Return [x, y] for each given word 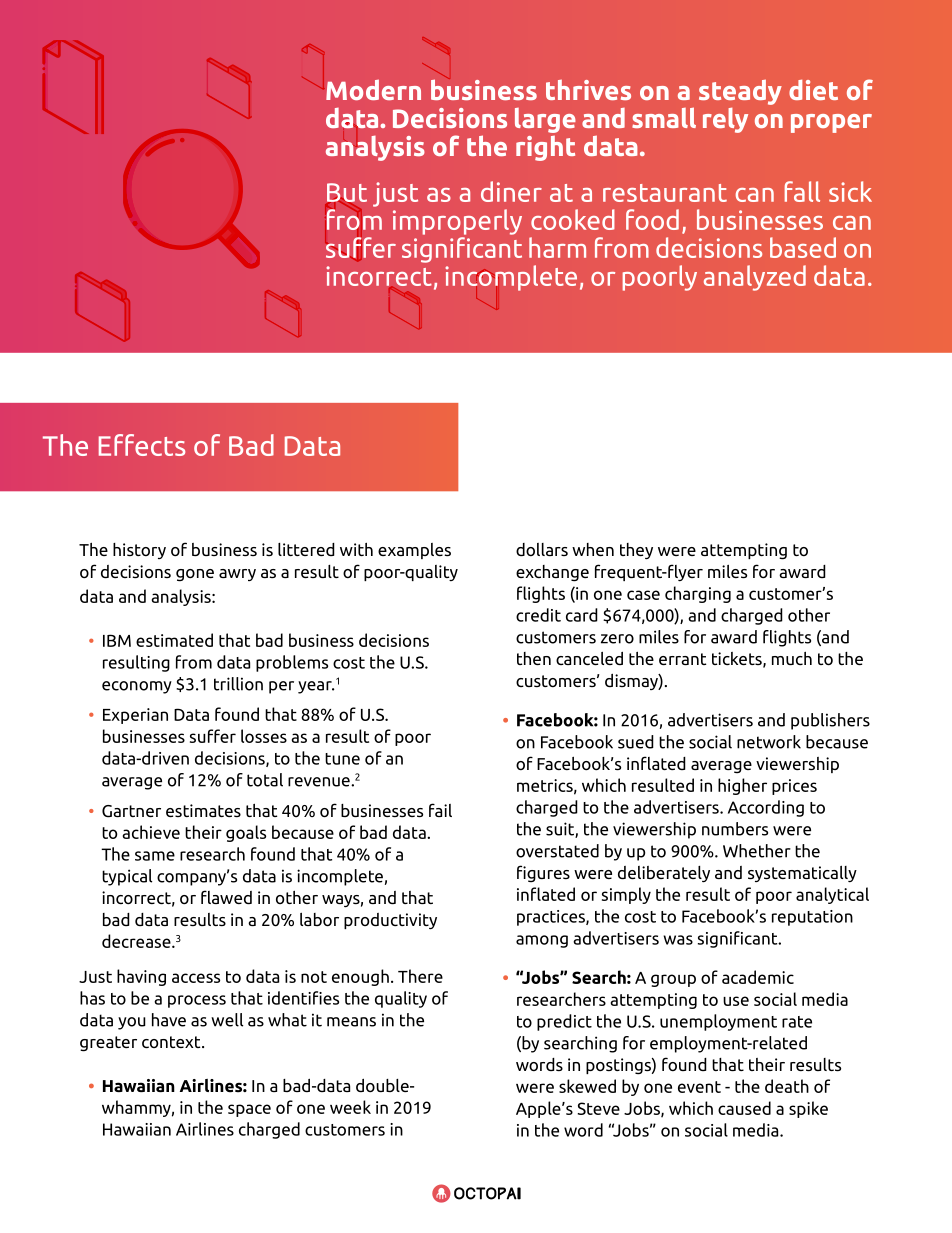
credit [538, 615]
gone [195, 575]
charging [698, 594]
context [172, 1042]
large [545, 120]
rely [725, 120]
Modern [373, 89]
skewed [587, 1086]
